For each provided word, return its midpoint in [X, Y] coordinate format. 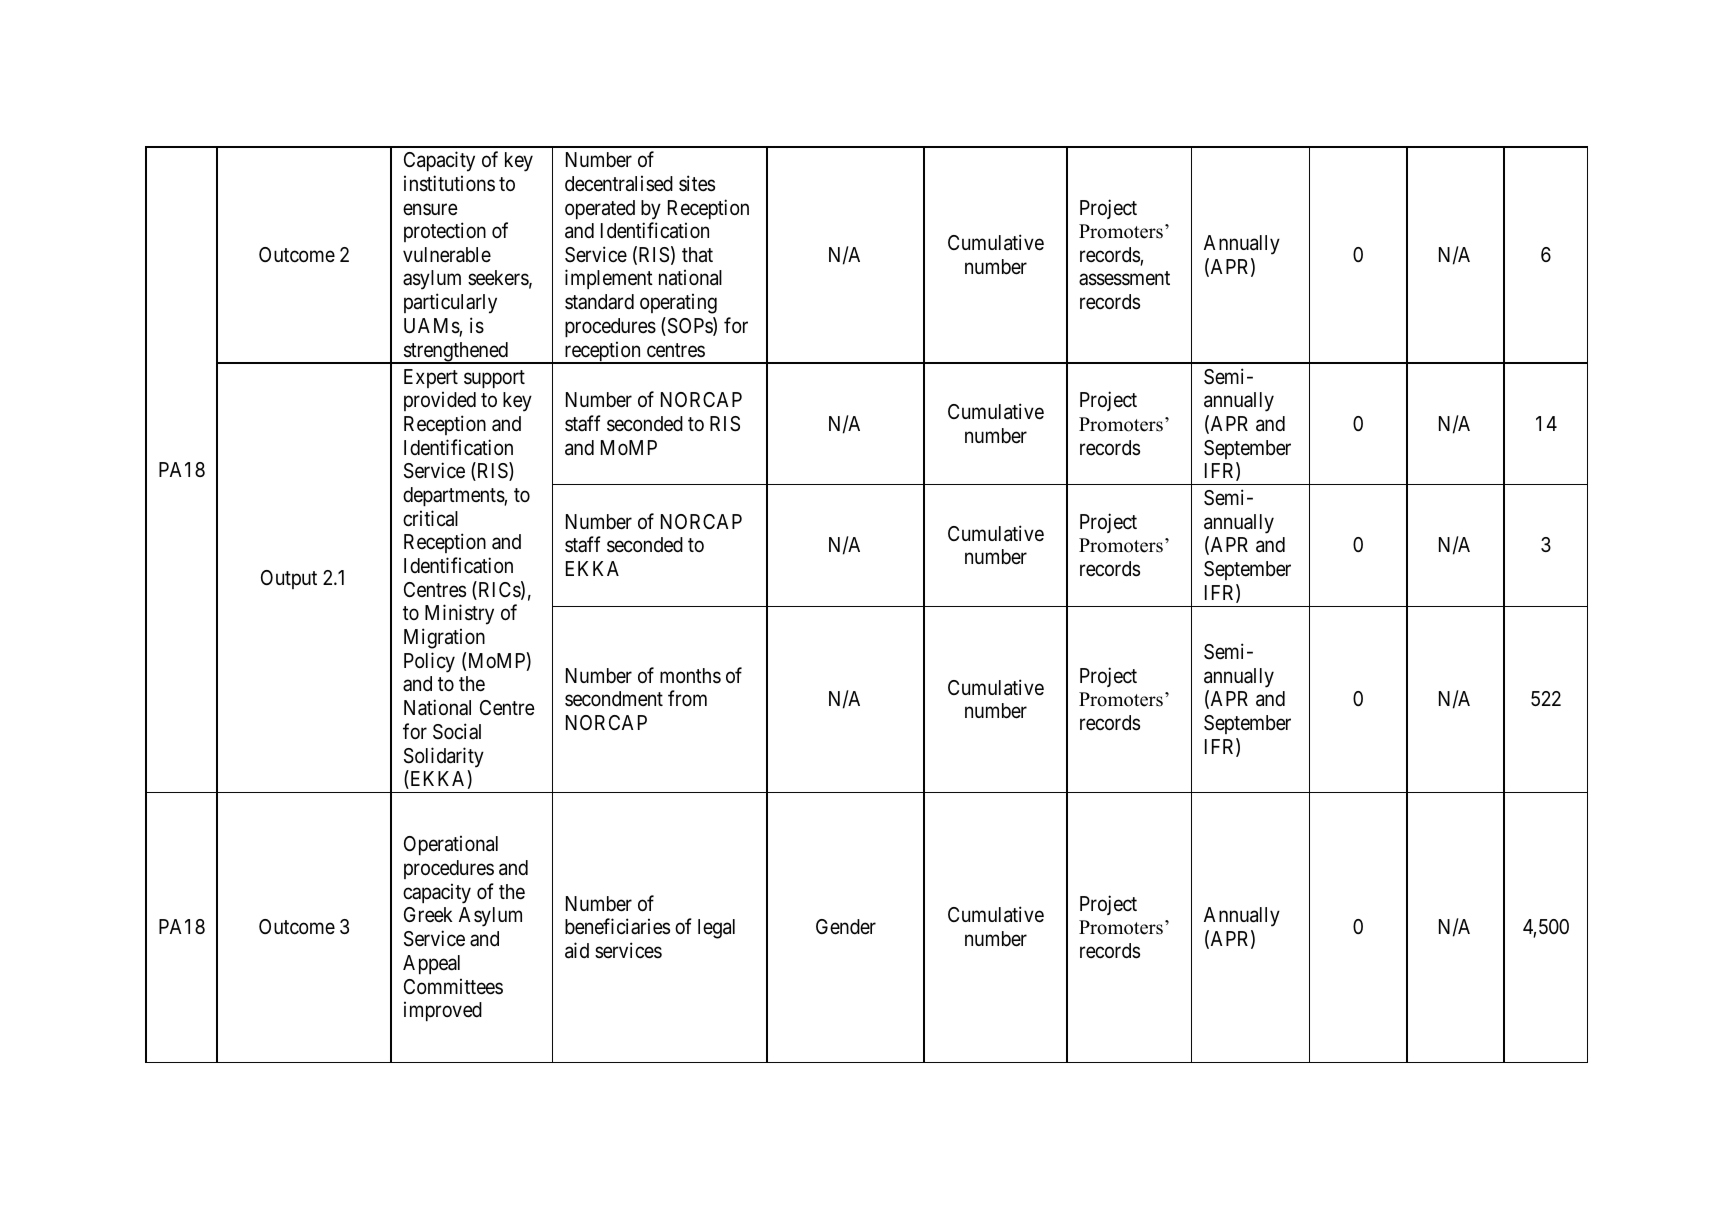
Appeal [431, 964]
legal [716, 929]
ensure [430, 209]
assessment [1124, 279]
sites [697, 183]
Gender [846, 927]
